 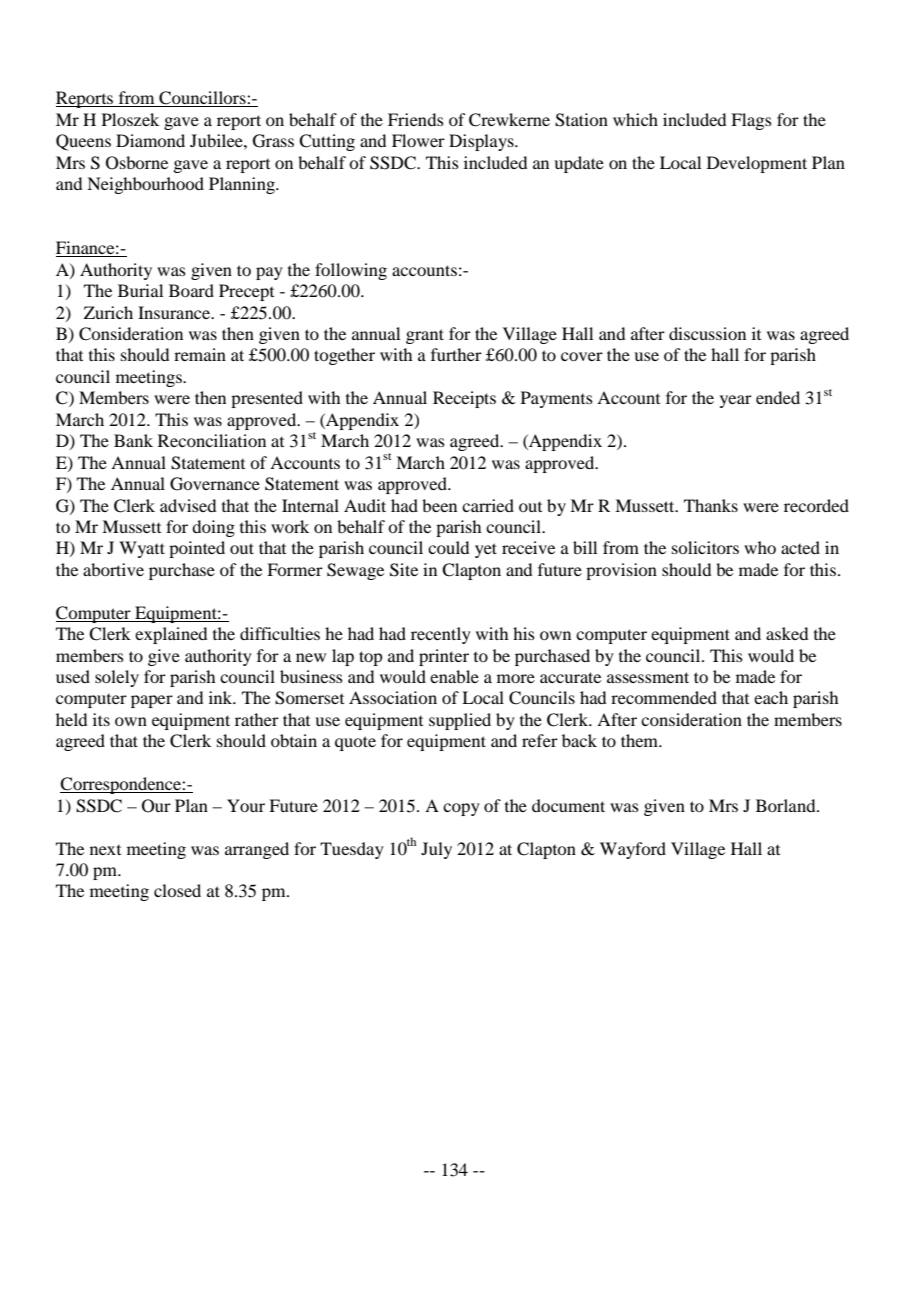 What do you see at coordinates (137, 163) in the screenshot?
I see `Osborne` at bounding box center [137, 163].
